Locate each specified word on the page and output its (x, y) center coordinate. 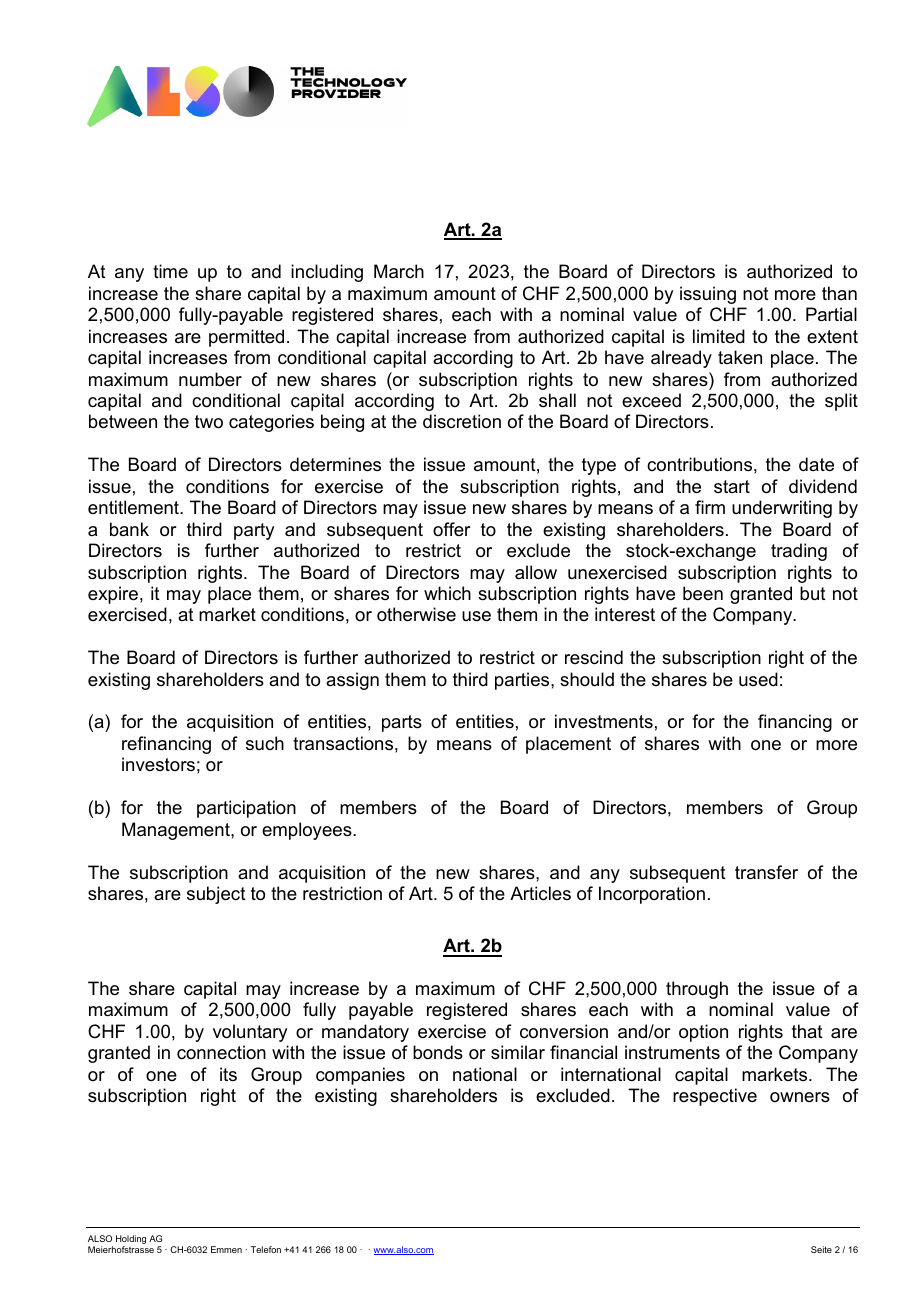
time (170, 271)
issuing (708, 295)
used (758, 679)
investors (158, 764)
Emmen (226, 1249)
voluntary (250, 1033)
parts (402, 723)
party (254, 531)
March (399, 271)
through (697, 990)
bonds (438, 1052)
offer (452, 529)
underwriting (782, 509)
